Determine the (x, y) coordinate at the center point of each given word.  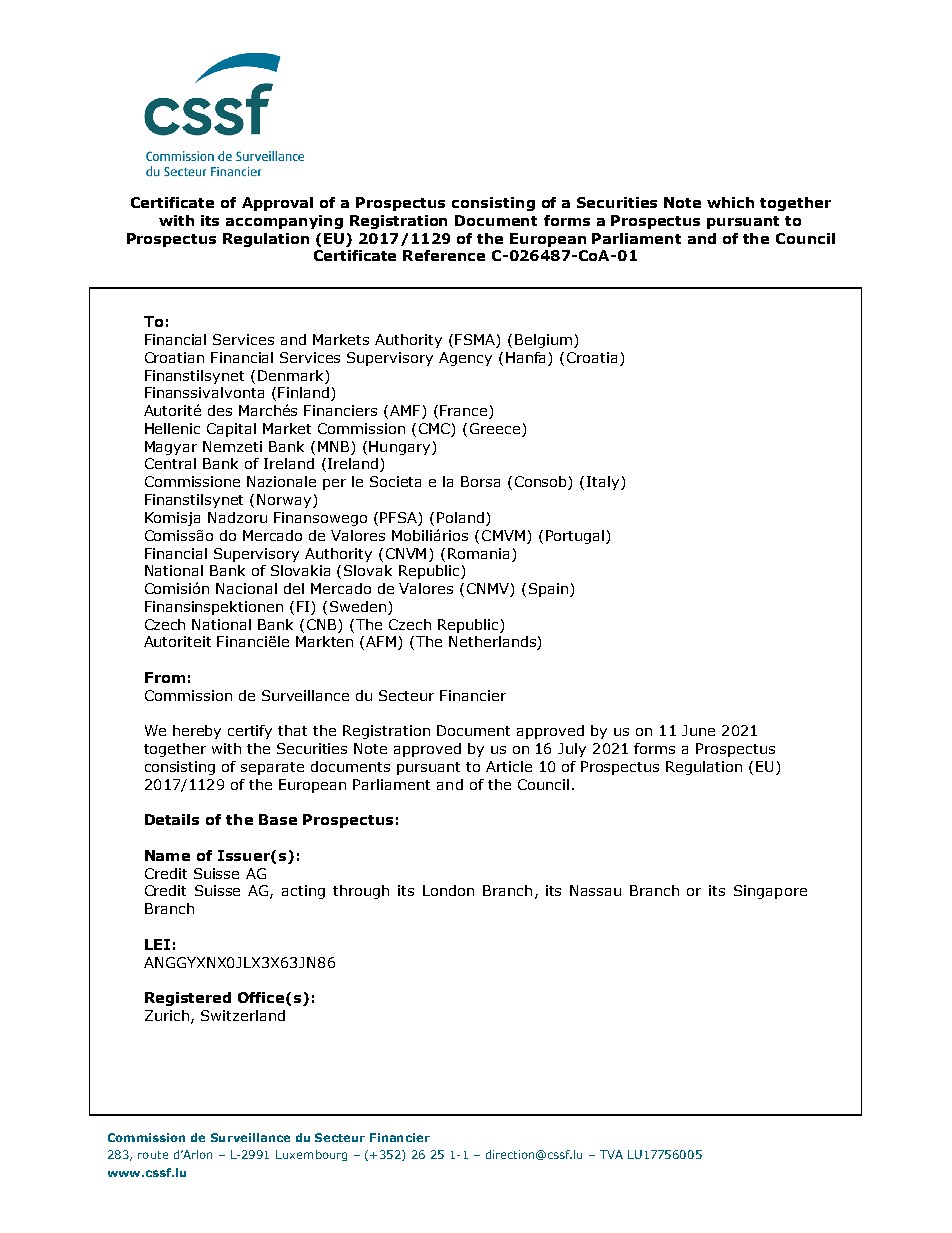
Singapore (770, 892)
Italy (604, 483)
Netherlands (493, 643)
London (448, 890)
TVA (611, 1154)
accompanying (284, 222)
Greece (496, 430)
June (698, 730)
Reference (444, 255)
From (165, 677)
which (730, 202)
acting (303, 892)
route (153, 1155)
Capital (231, 430)
